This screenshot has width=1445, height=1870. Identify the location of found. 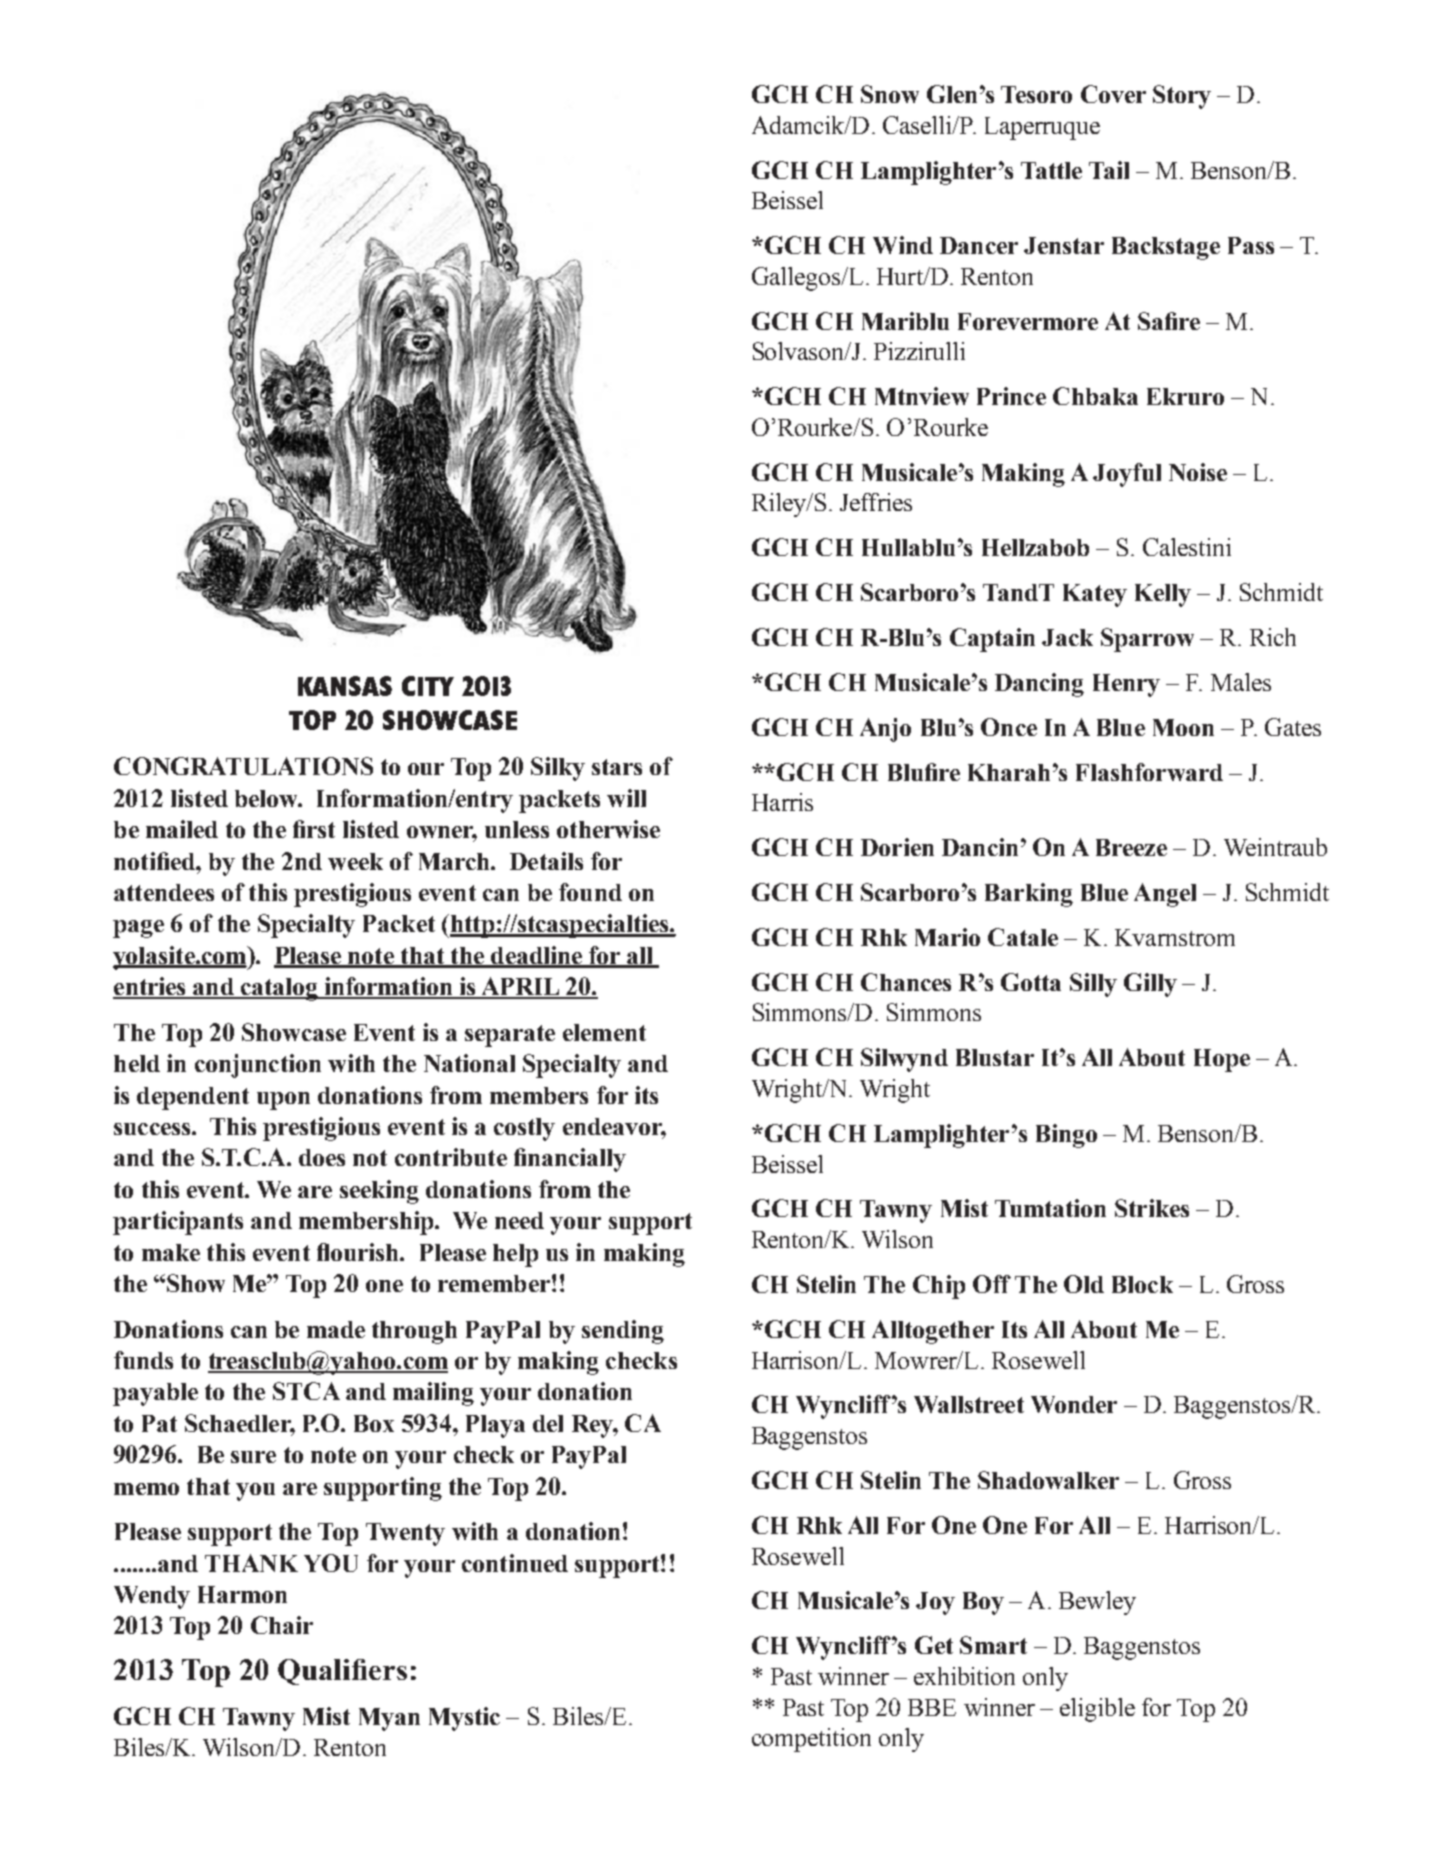
(590, 892).
